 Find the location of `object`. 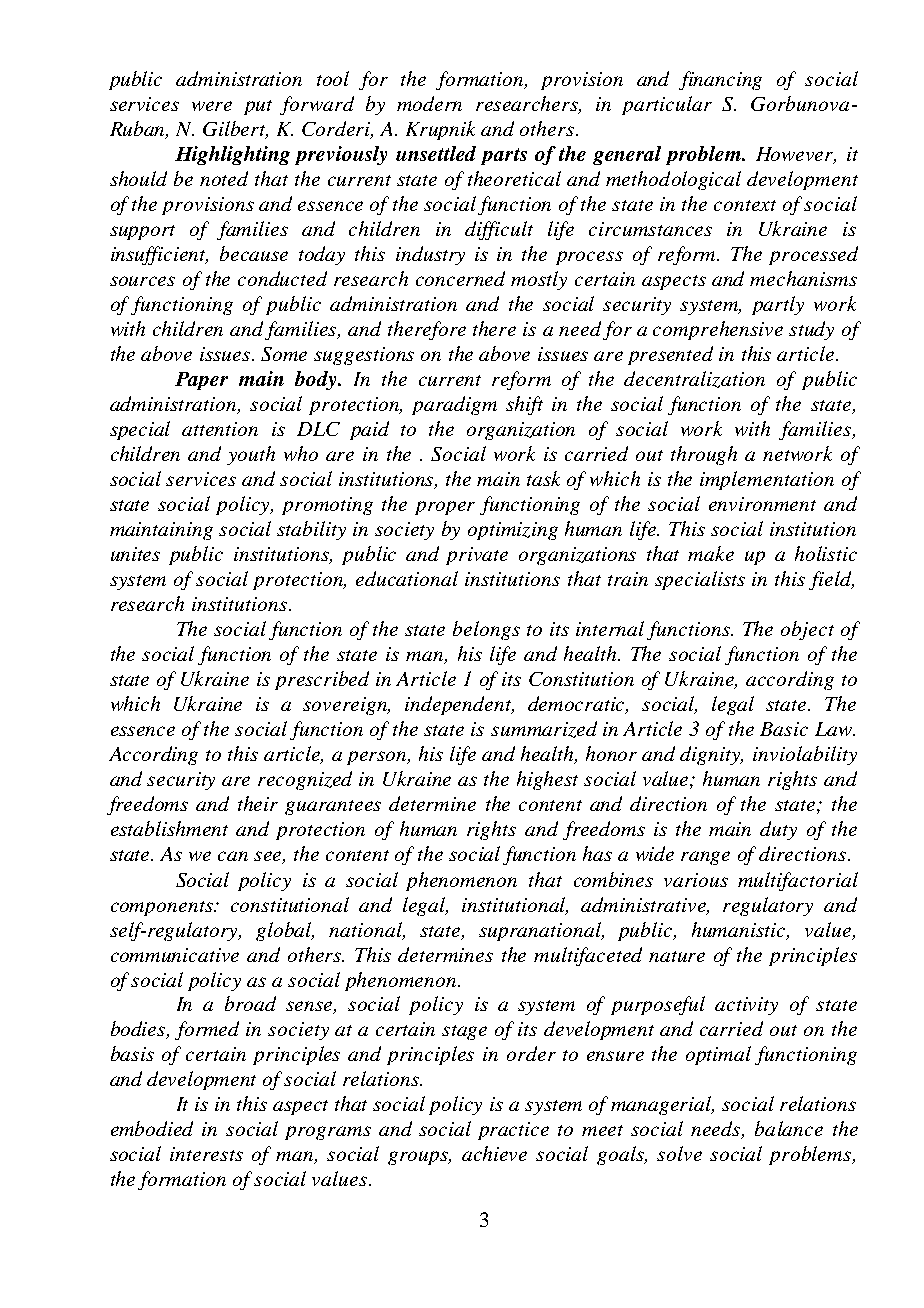

object is located at coordinates (807, 630).
